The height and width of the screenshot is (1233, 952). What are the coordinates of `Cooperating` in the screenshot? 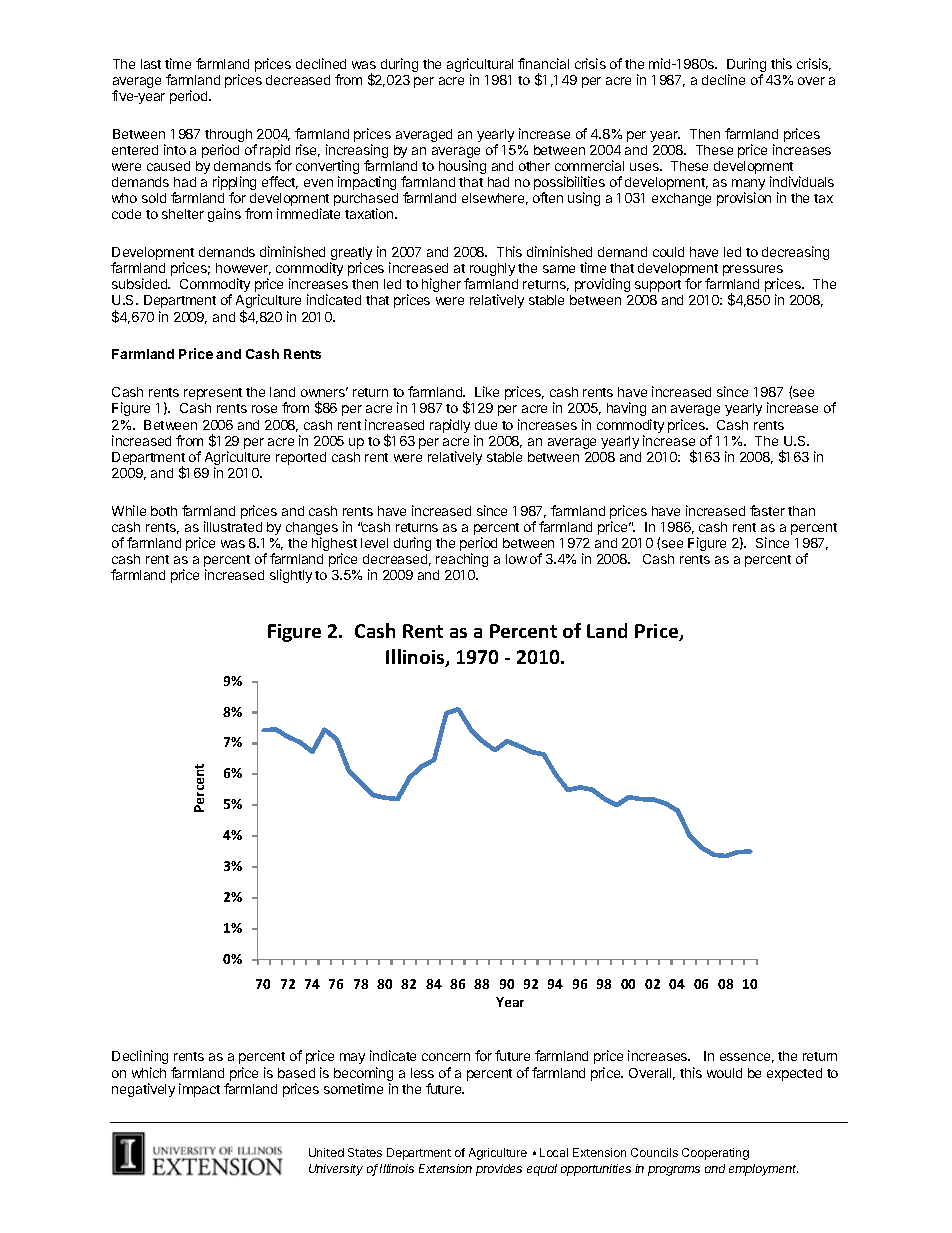 It's located at (715, 1154).
